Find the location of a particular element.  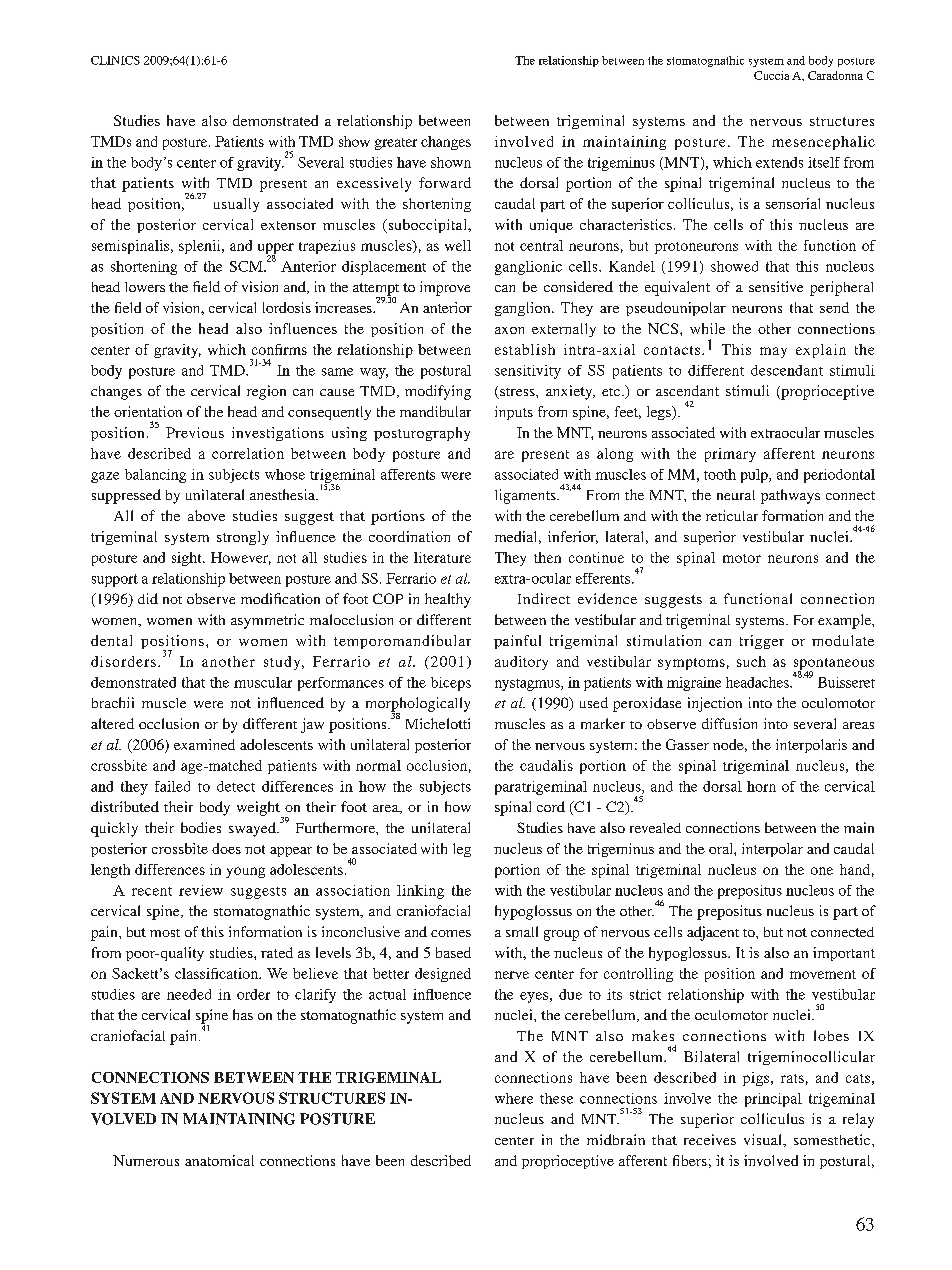

comes is located at coordinates (451, 933).
